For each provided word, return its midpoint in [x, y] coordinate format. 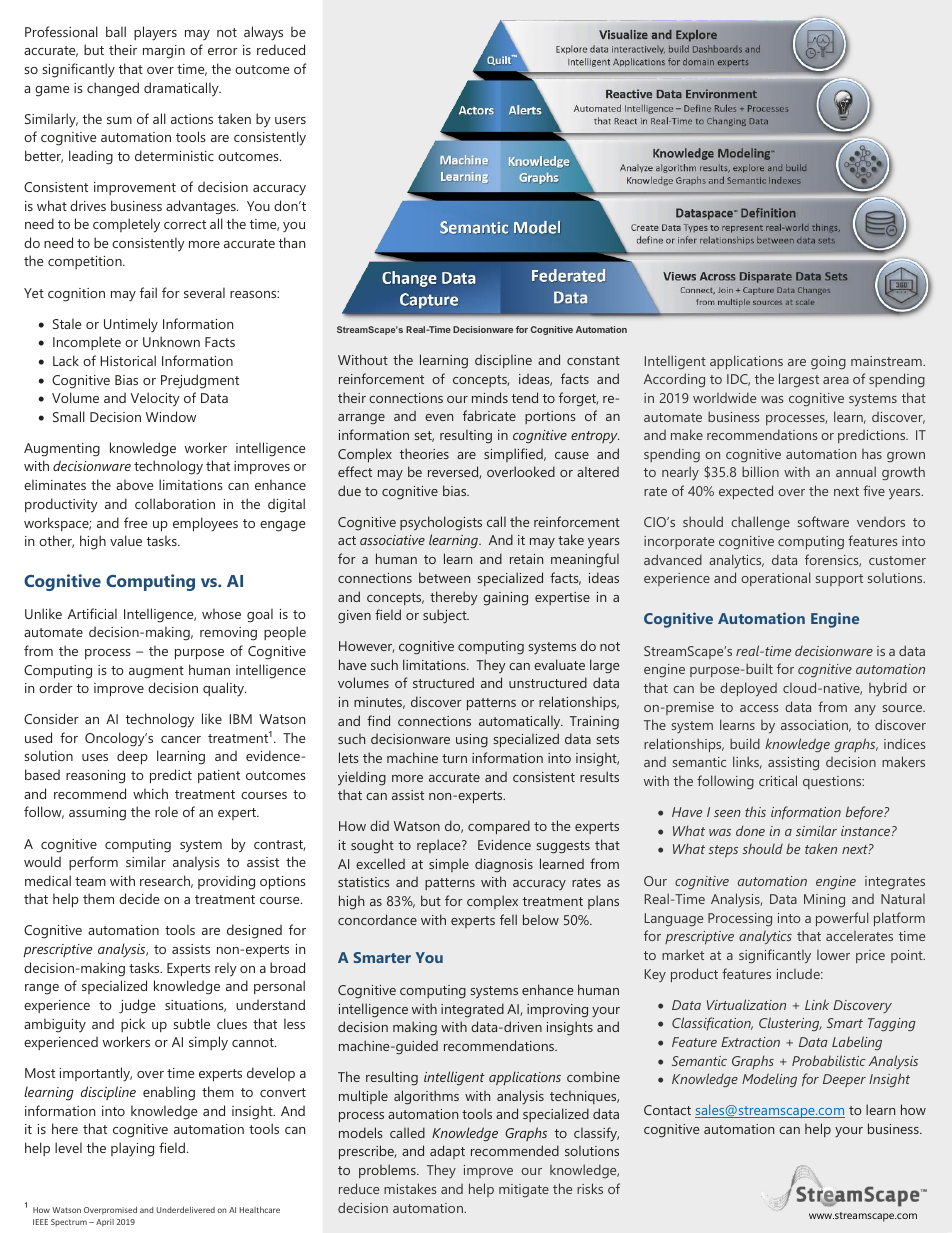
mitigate [524, 1190]
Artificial [92, 613]
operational [775, 579]
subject [446, 616]
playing [132, 1149]
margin [164, 52]
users [290, 120]
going [828, 363]
